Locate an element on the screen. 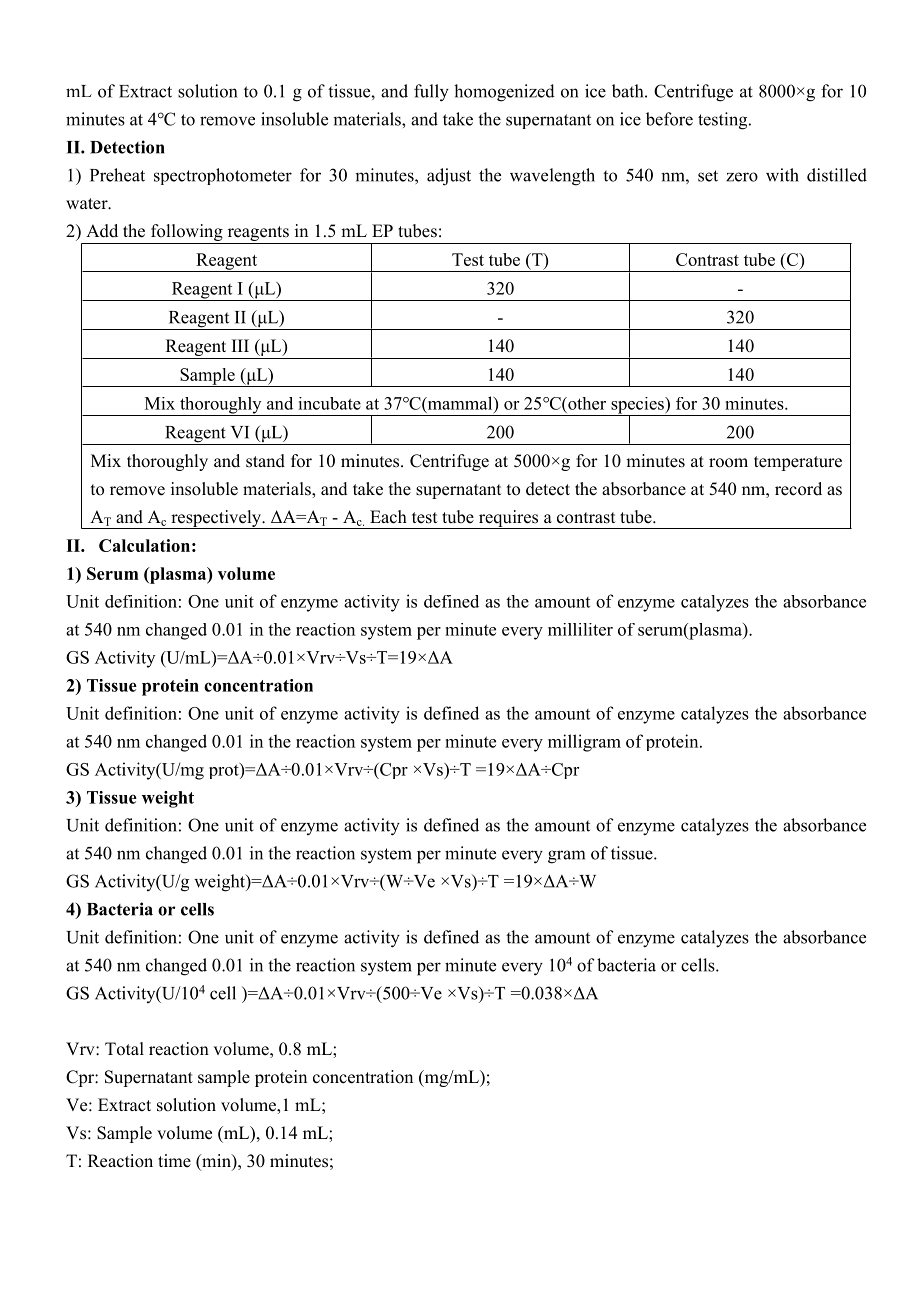 The image size is (924, 1308). zero is located at coordinates (742, 177).
